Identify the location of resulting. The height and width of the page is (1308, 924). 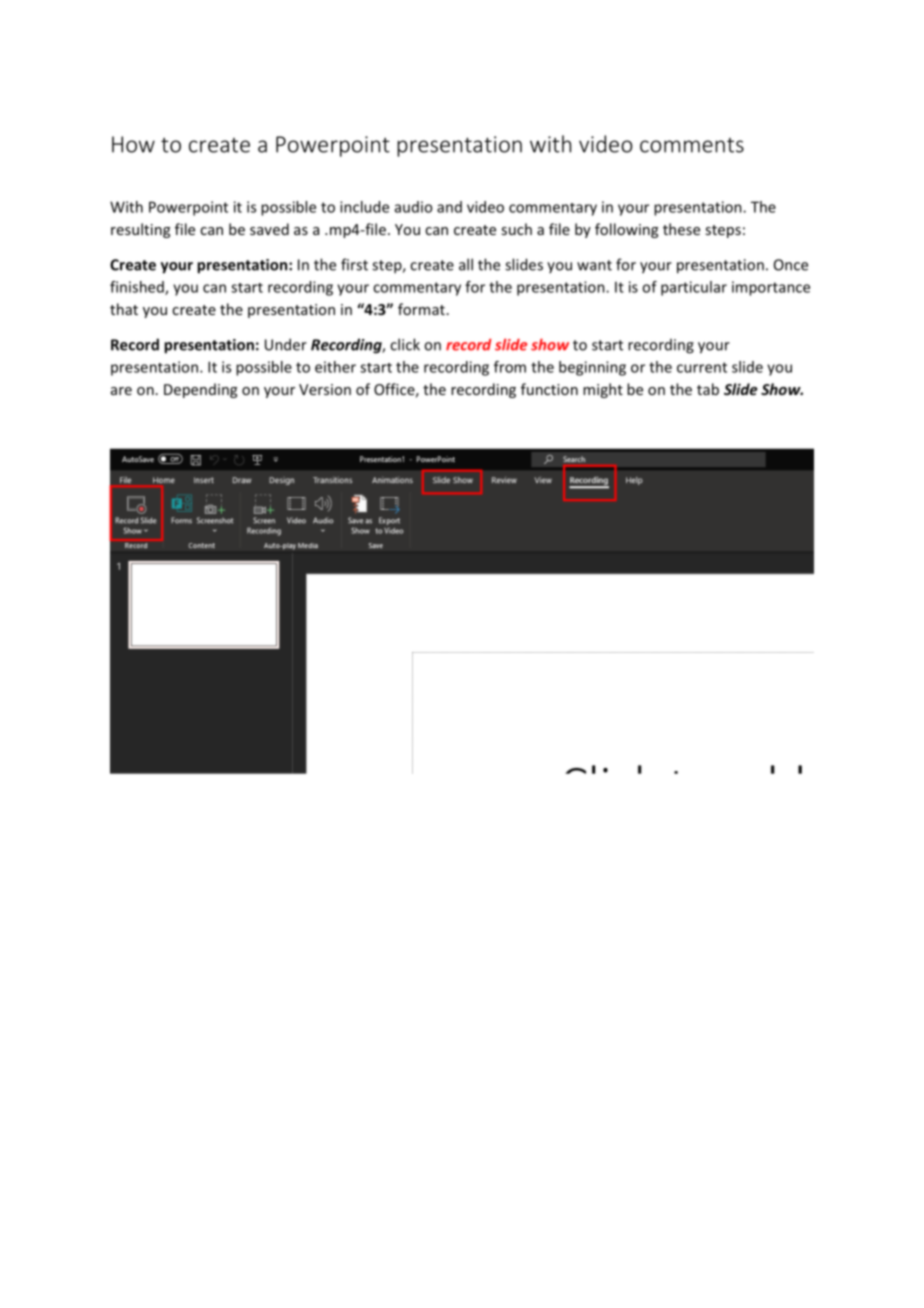
(140, 230).
